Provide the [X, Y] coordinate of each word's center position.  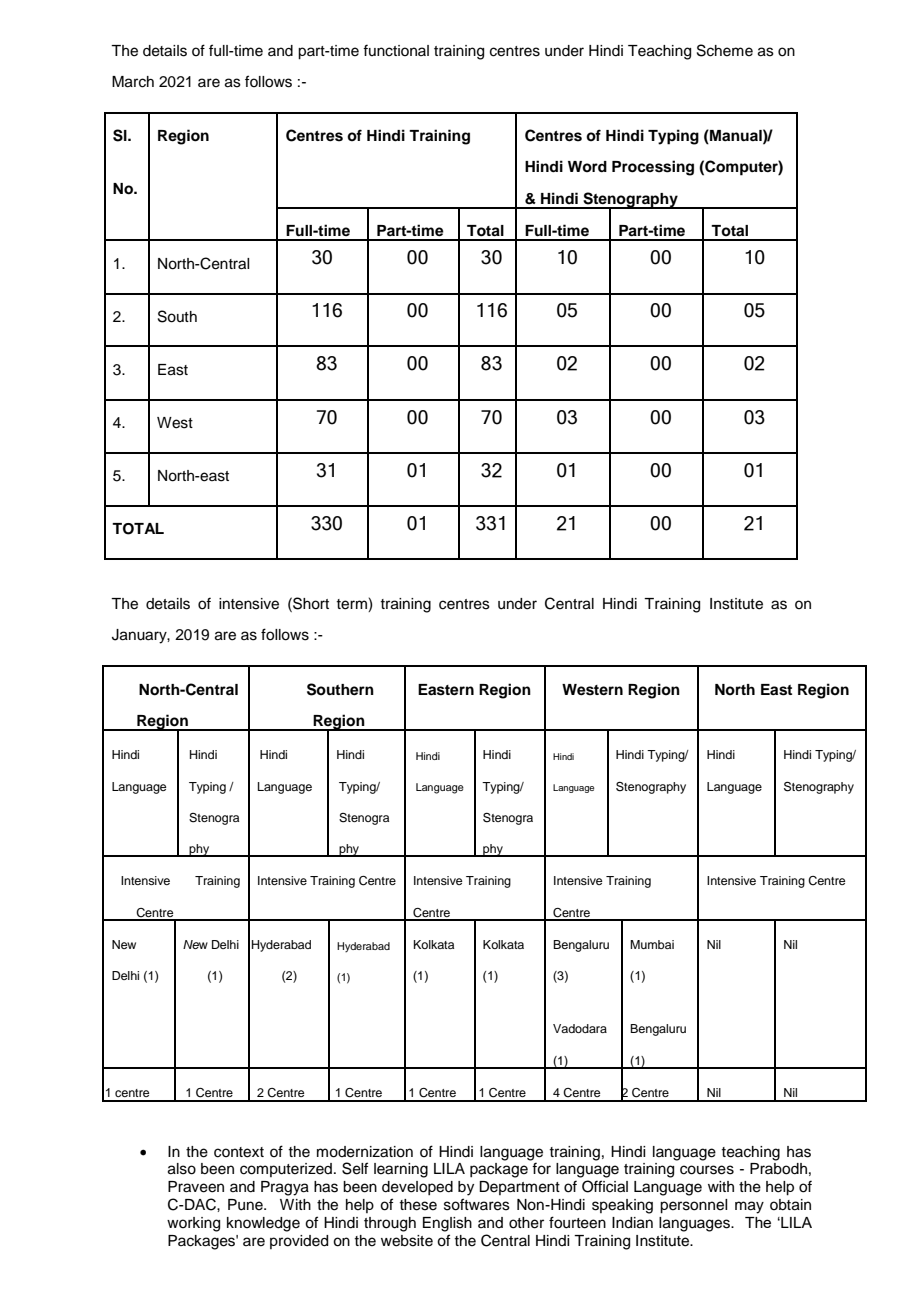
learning [401, 1170]
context [239, 1152]
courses [707, 1170]
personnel [693, 1206]
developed [417, 1188]
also [182, 1169]
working [193, 1224]
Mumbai [652, 944]
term [352, 605]
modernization [365, 1152]
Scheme [725, 50]
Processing [653, 168]
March [133, 82]
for [541, 1168]
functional [396, 50]
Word [587, 166]
